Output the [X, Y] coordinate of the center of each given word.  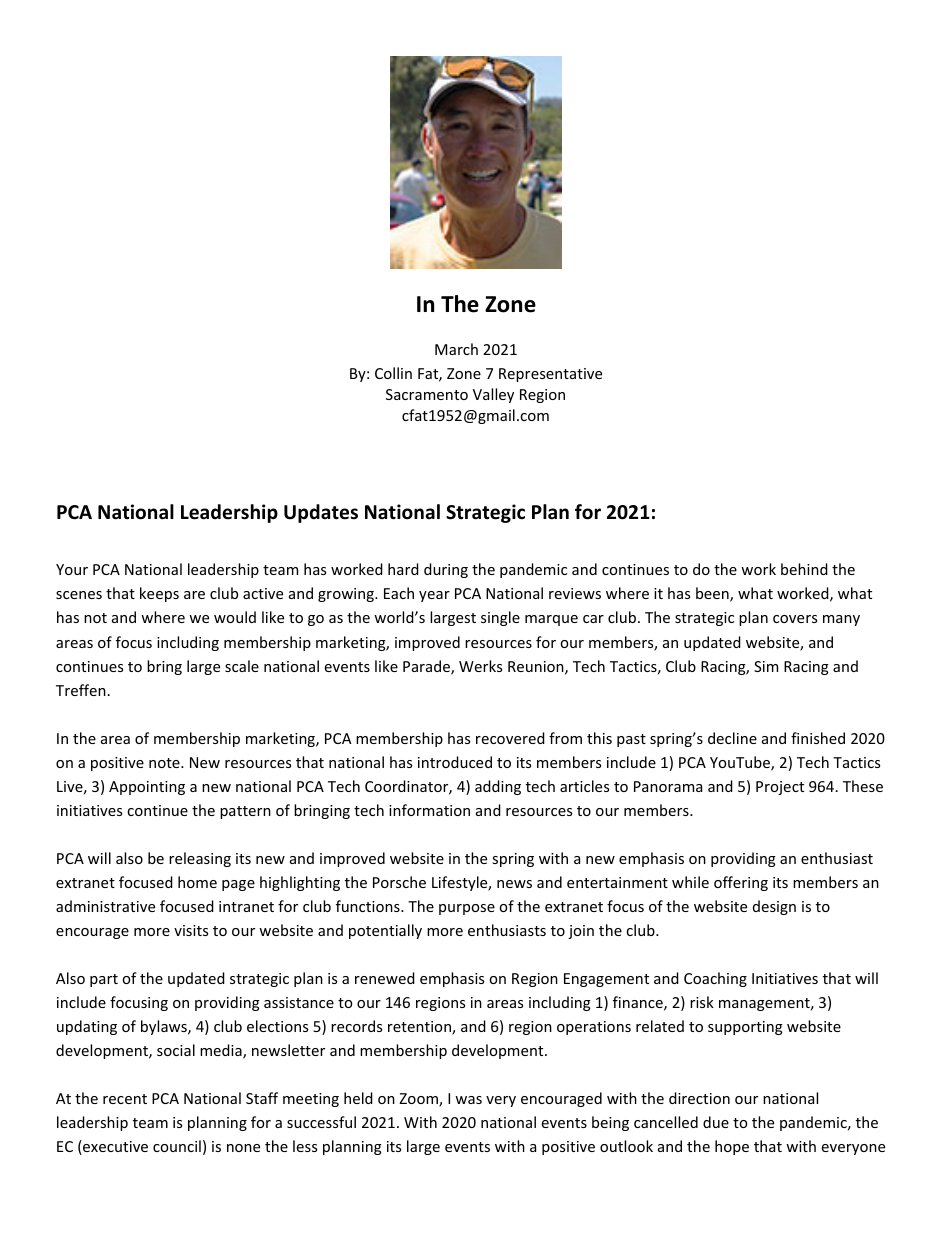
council [177, 1146]
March [456, 349]
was [468, 1100]
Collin [393, 373]
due [716, 1122]
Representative [550, 375]
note [165, 763]
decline [732, 738]
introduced [455, 762]
